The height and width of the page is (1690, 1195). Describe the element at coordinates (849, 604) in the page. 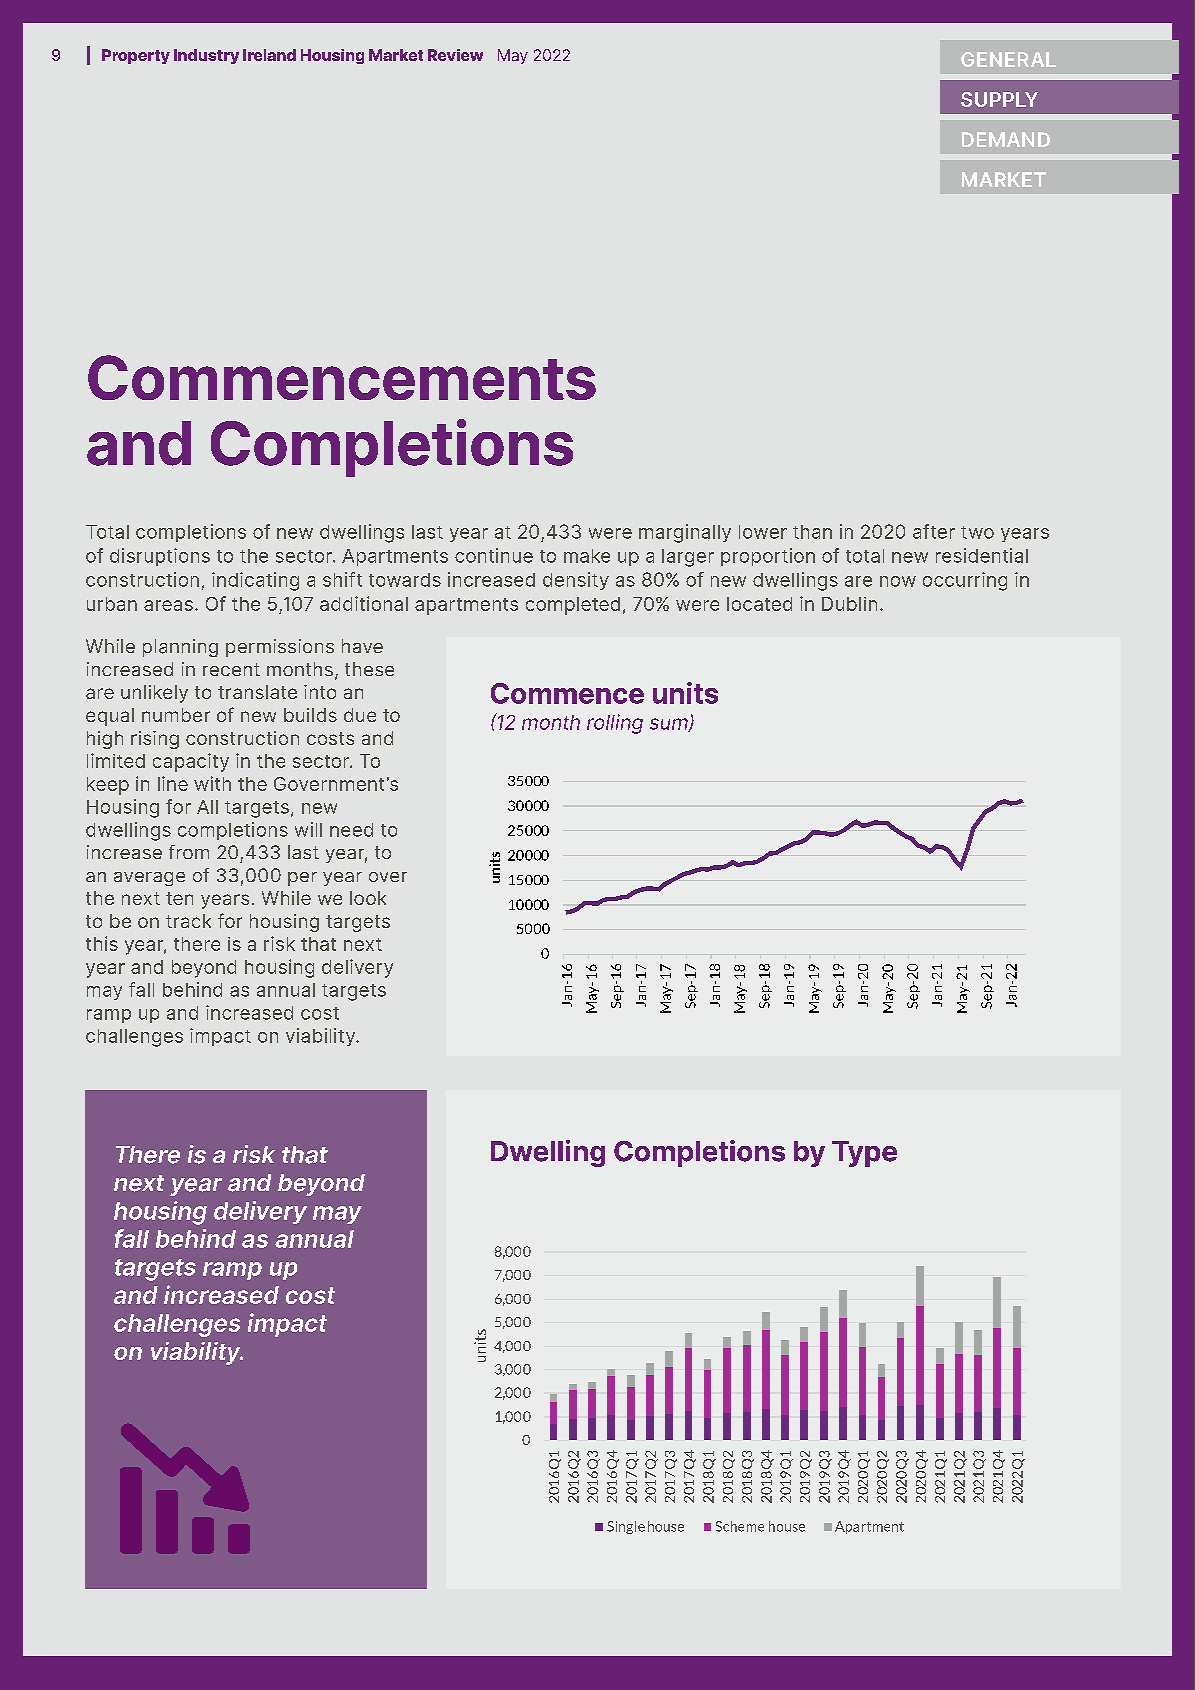

I see `Dublin` at that location.
